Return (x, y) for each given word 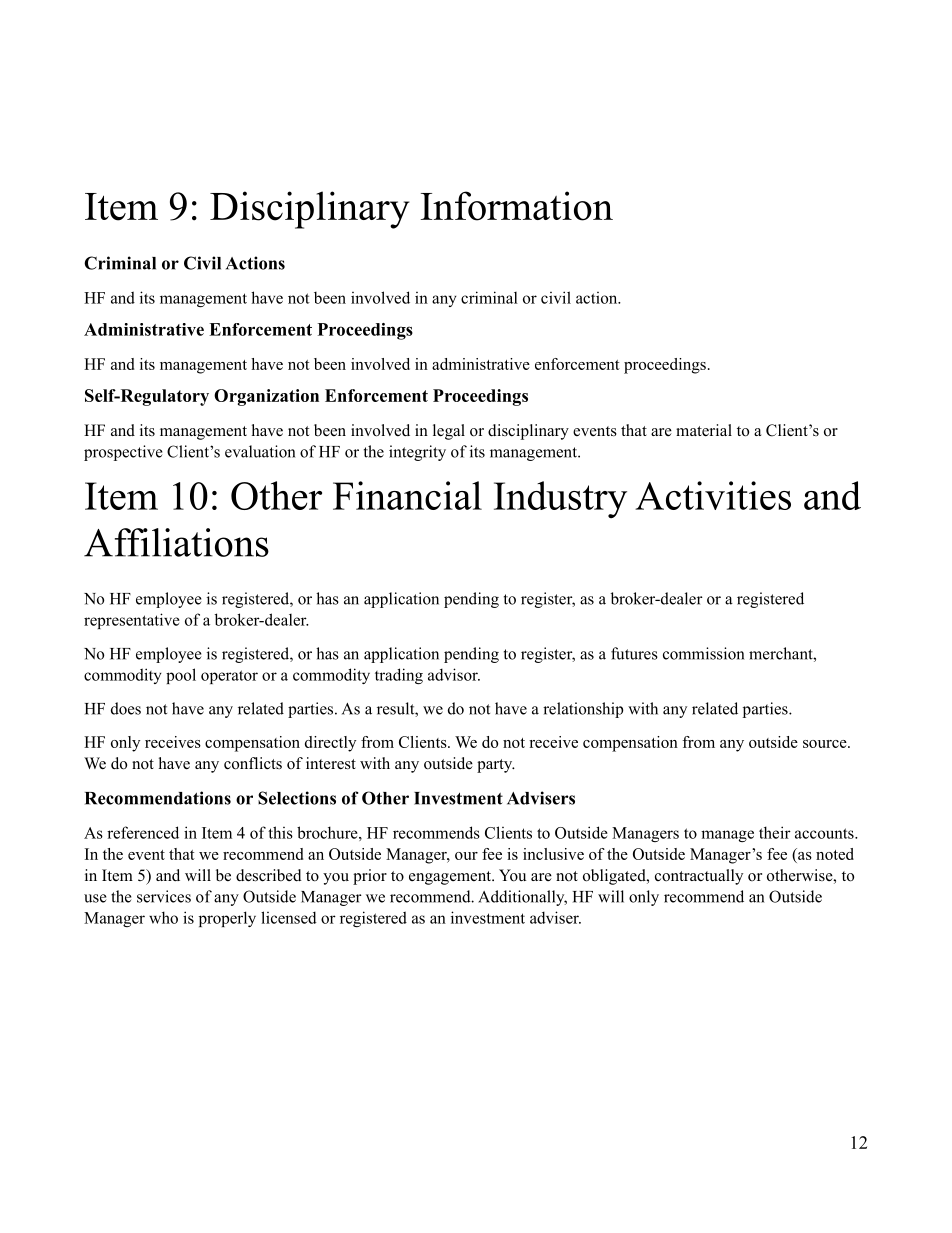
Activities (713, 495)
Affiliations (176, 542)
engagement (451, 878)
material (704, 430)
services (164, 896)
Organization (266, 397)
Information (517, 206)
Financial (407, 495)
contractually (699, 877)
